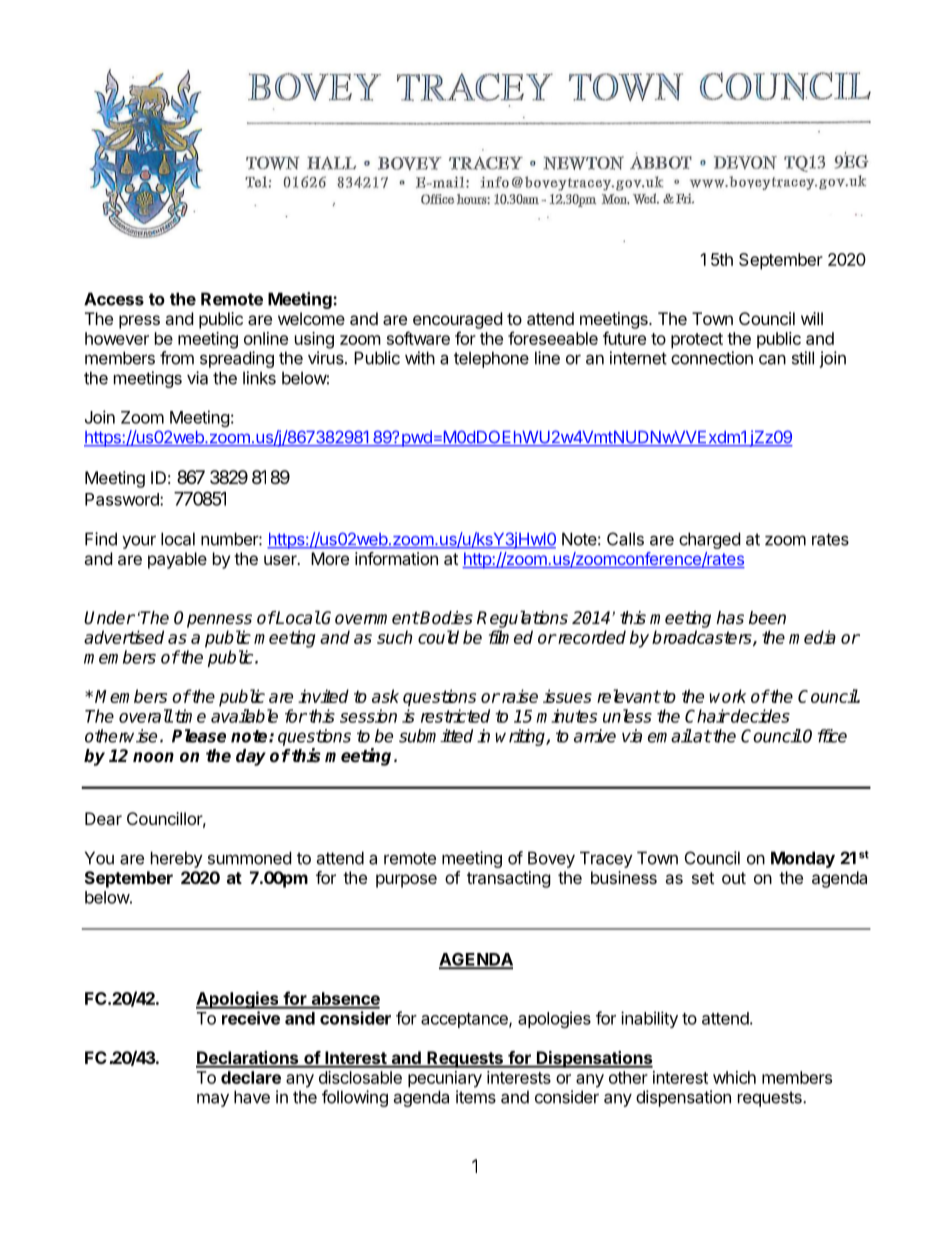  Describe the element at coordinates (476, 1097) in the page. I see `items` at that location.
